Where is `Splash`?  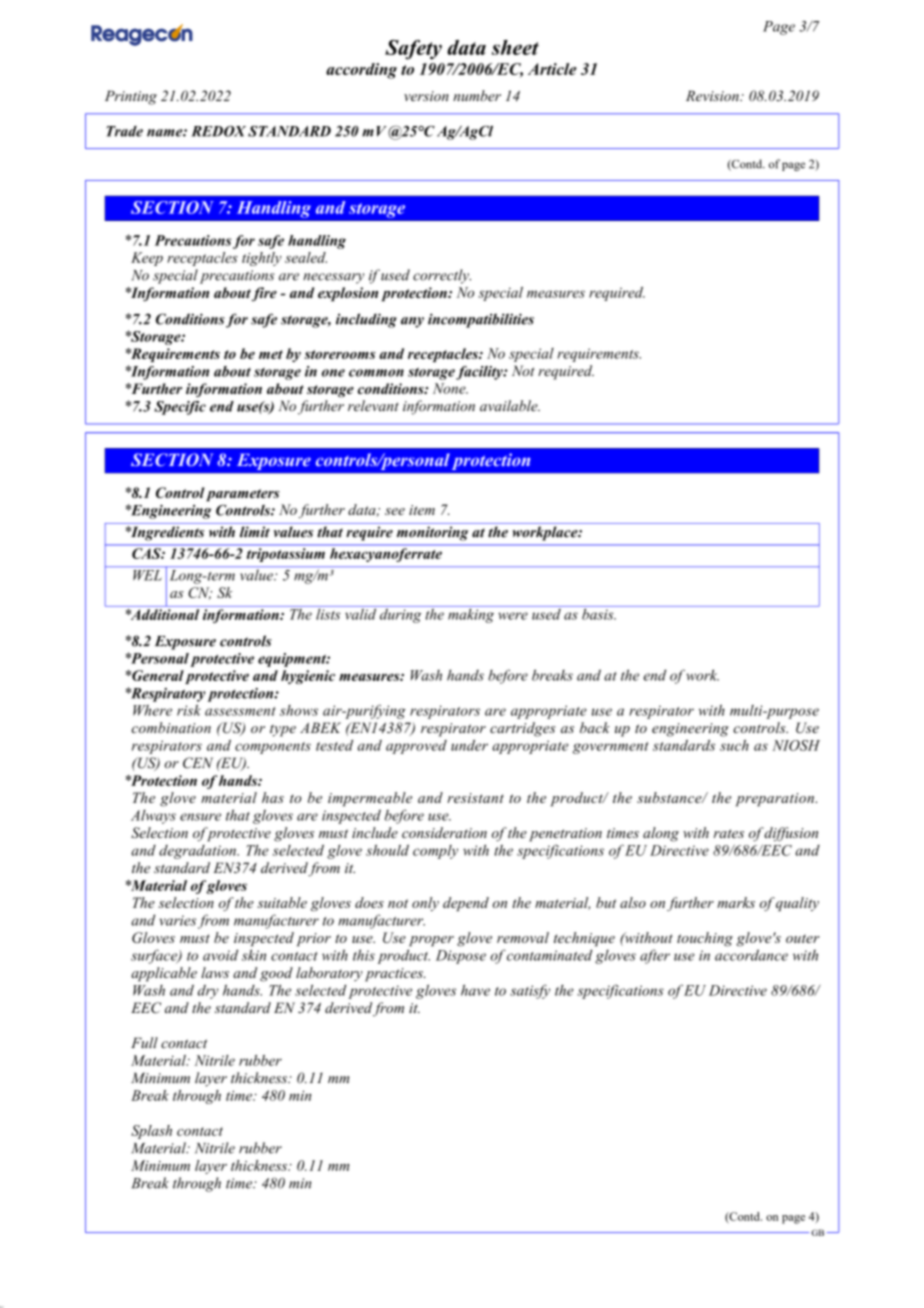
Splash is located at coordinates (151, 1132).
